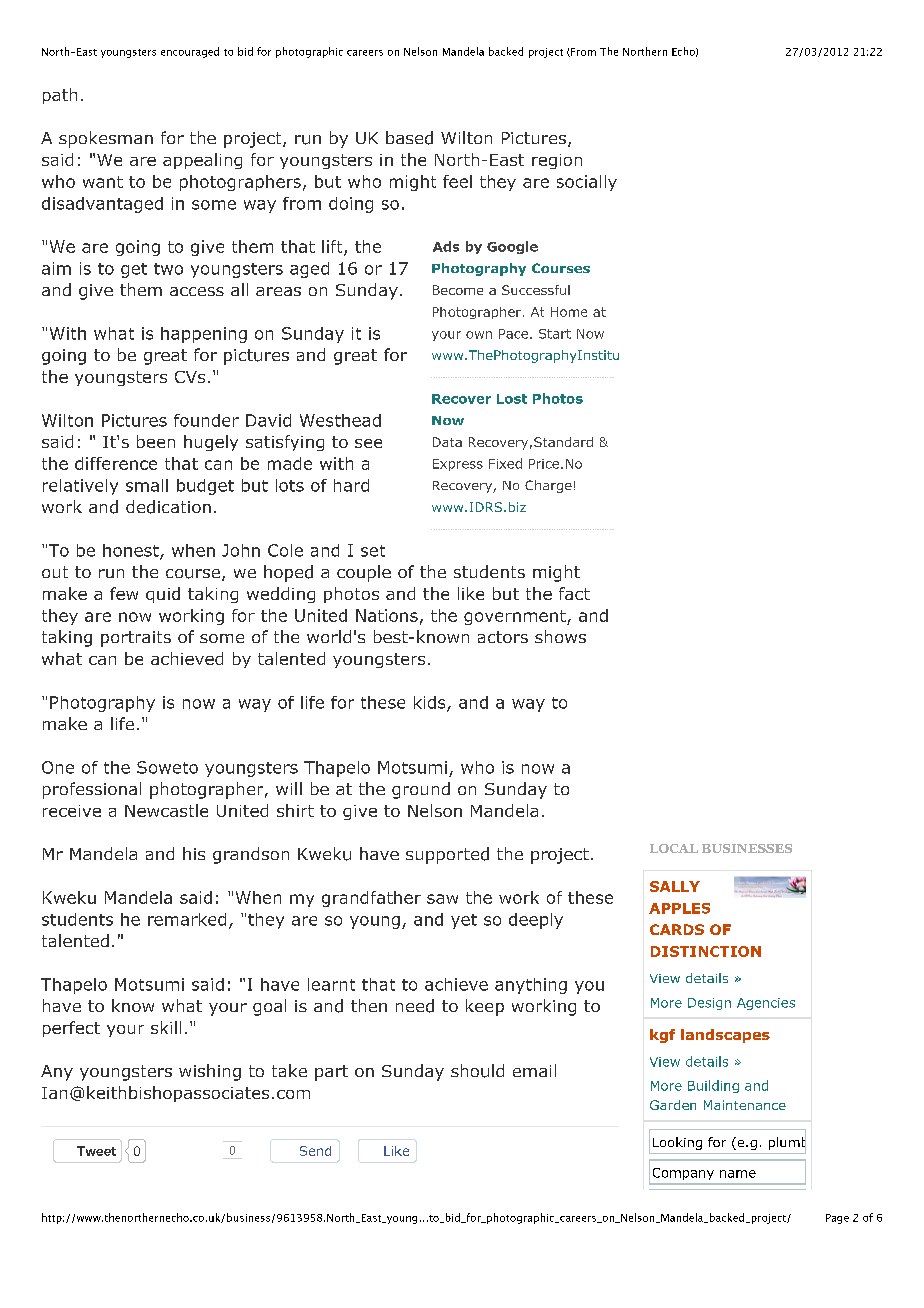  What do you see at coordinates (674, 848) in the page?
I see `LOCAL` at bounding box center [674, 848].
